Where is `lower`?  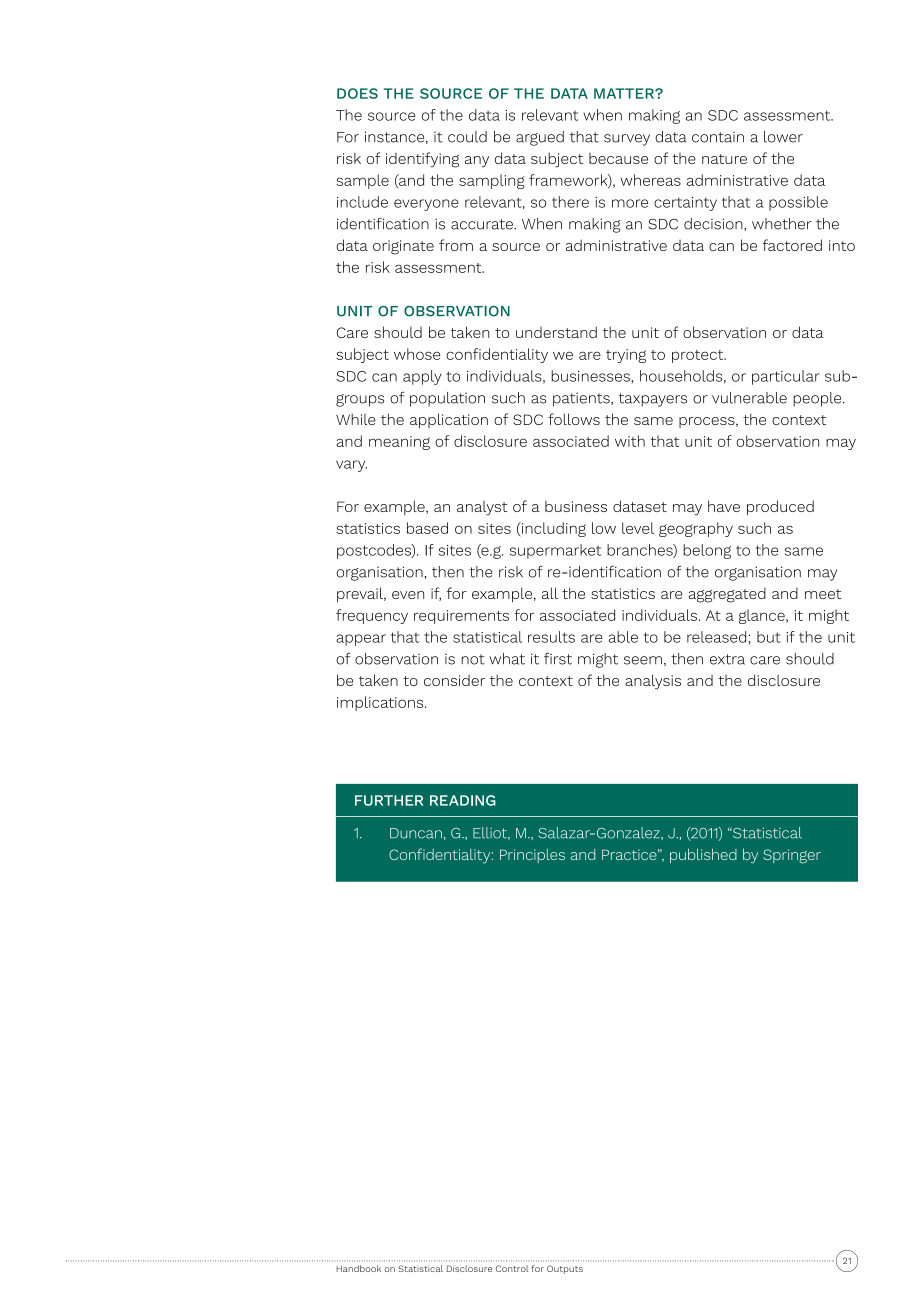
lower is located at coordinates (783, 137).
